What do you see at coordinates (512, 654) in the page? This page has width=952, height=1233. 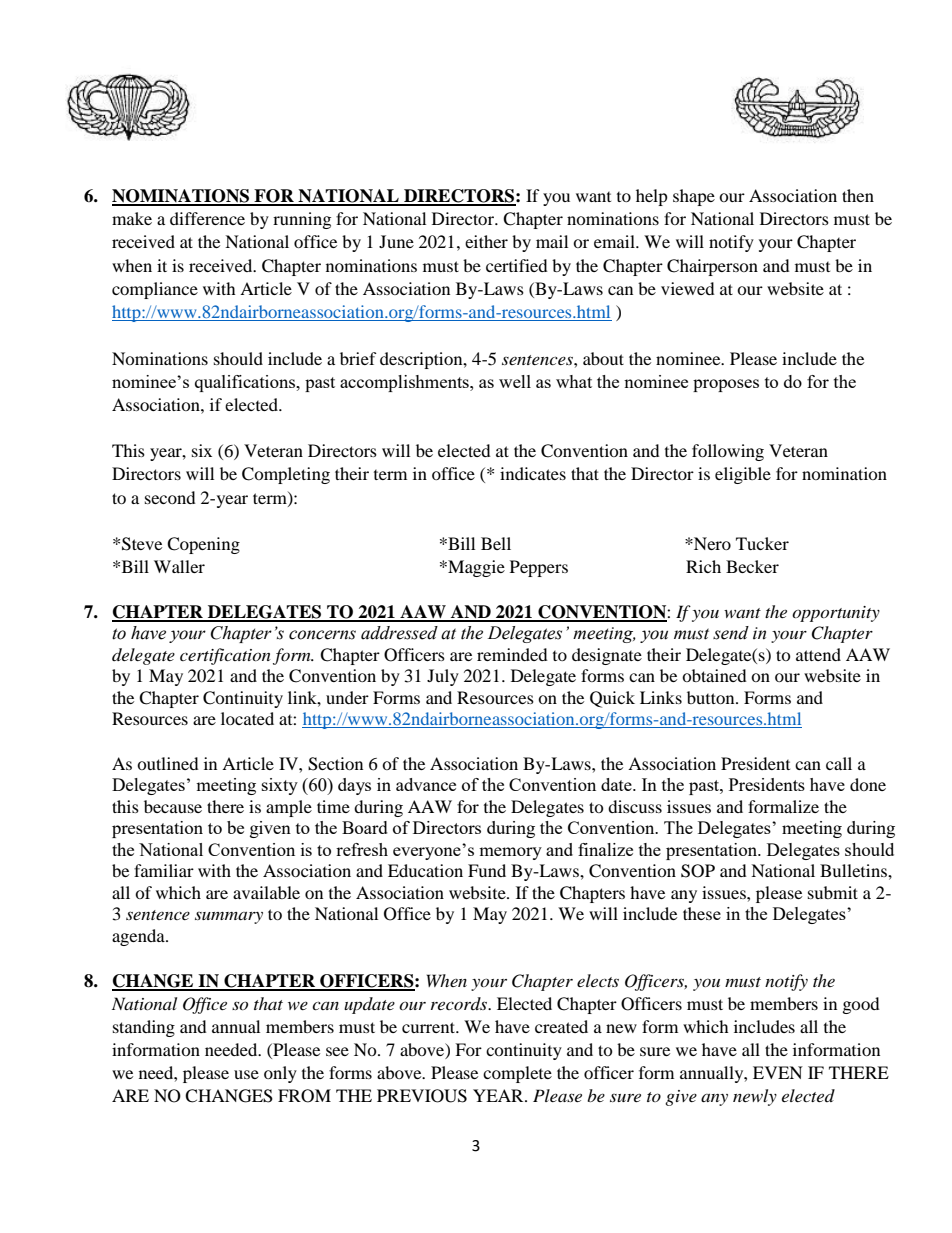 I see `reminded` at bounding box center [512, 654].
